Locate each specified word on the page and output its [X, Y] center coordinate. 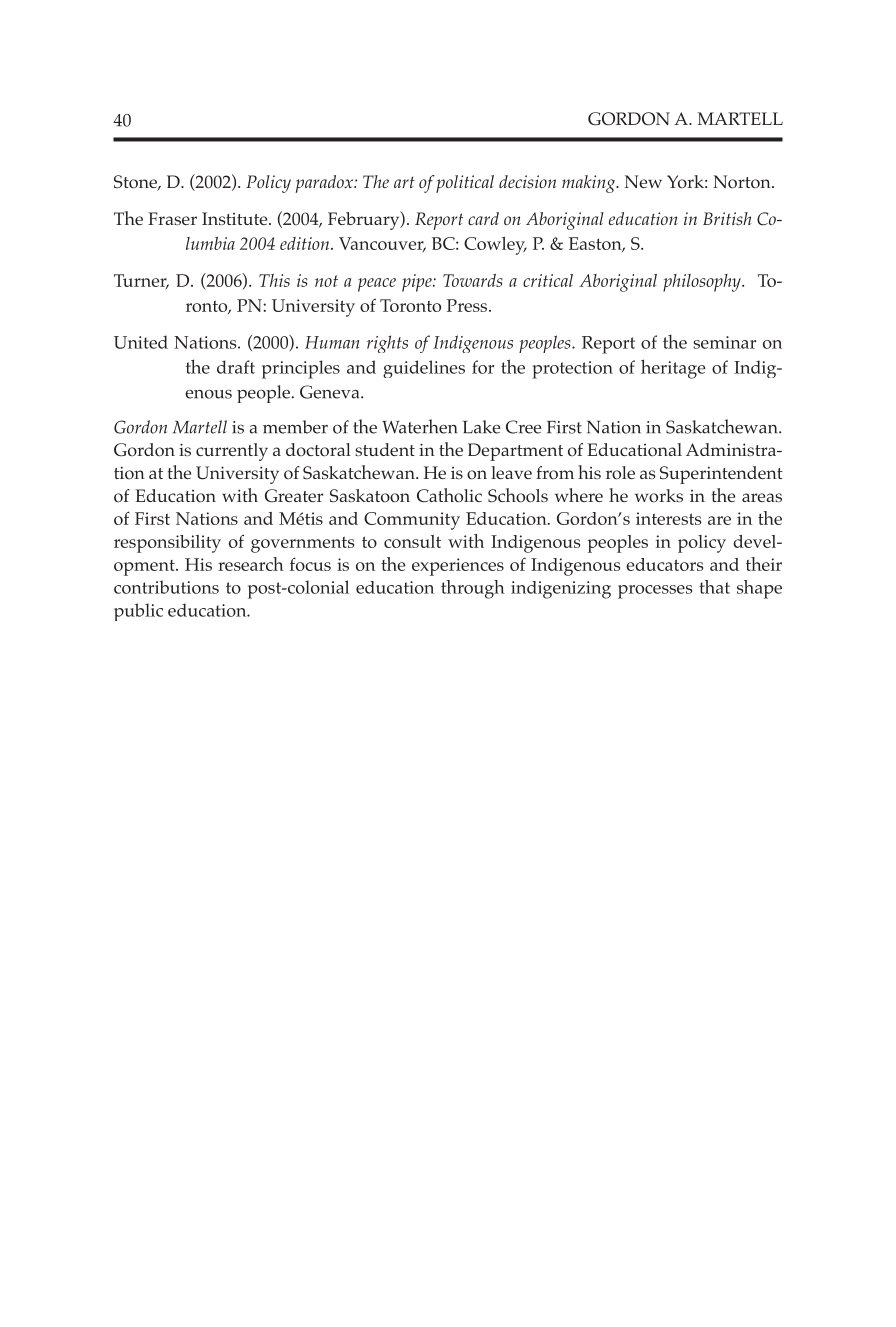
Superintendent [721, 475]
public [138, 612]
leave [511, 472]
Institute [236, 218]
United [141, 342]
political [465, 184]
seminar [724, 342]
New [643, 181]
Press [468, 305]
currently [232, 452]
